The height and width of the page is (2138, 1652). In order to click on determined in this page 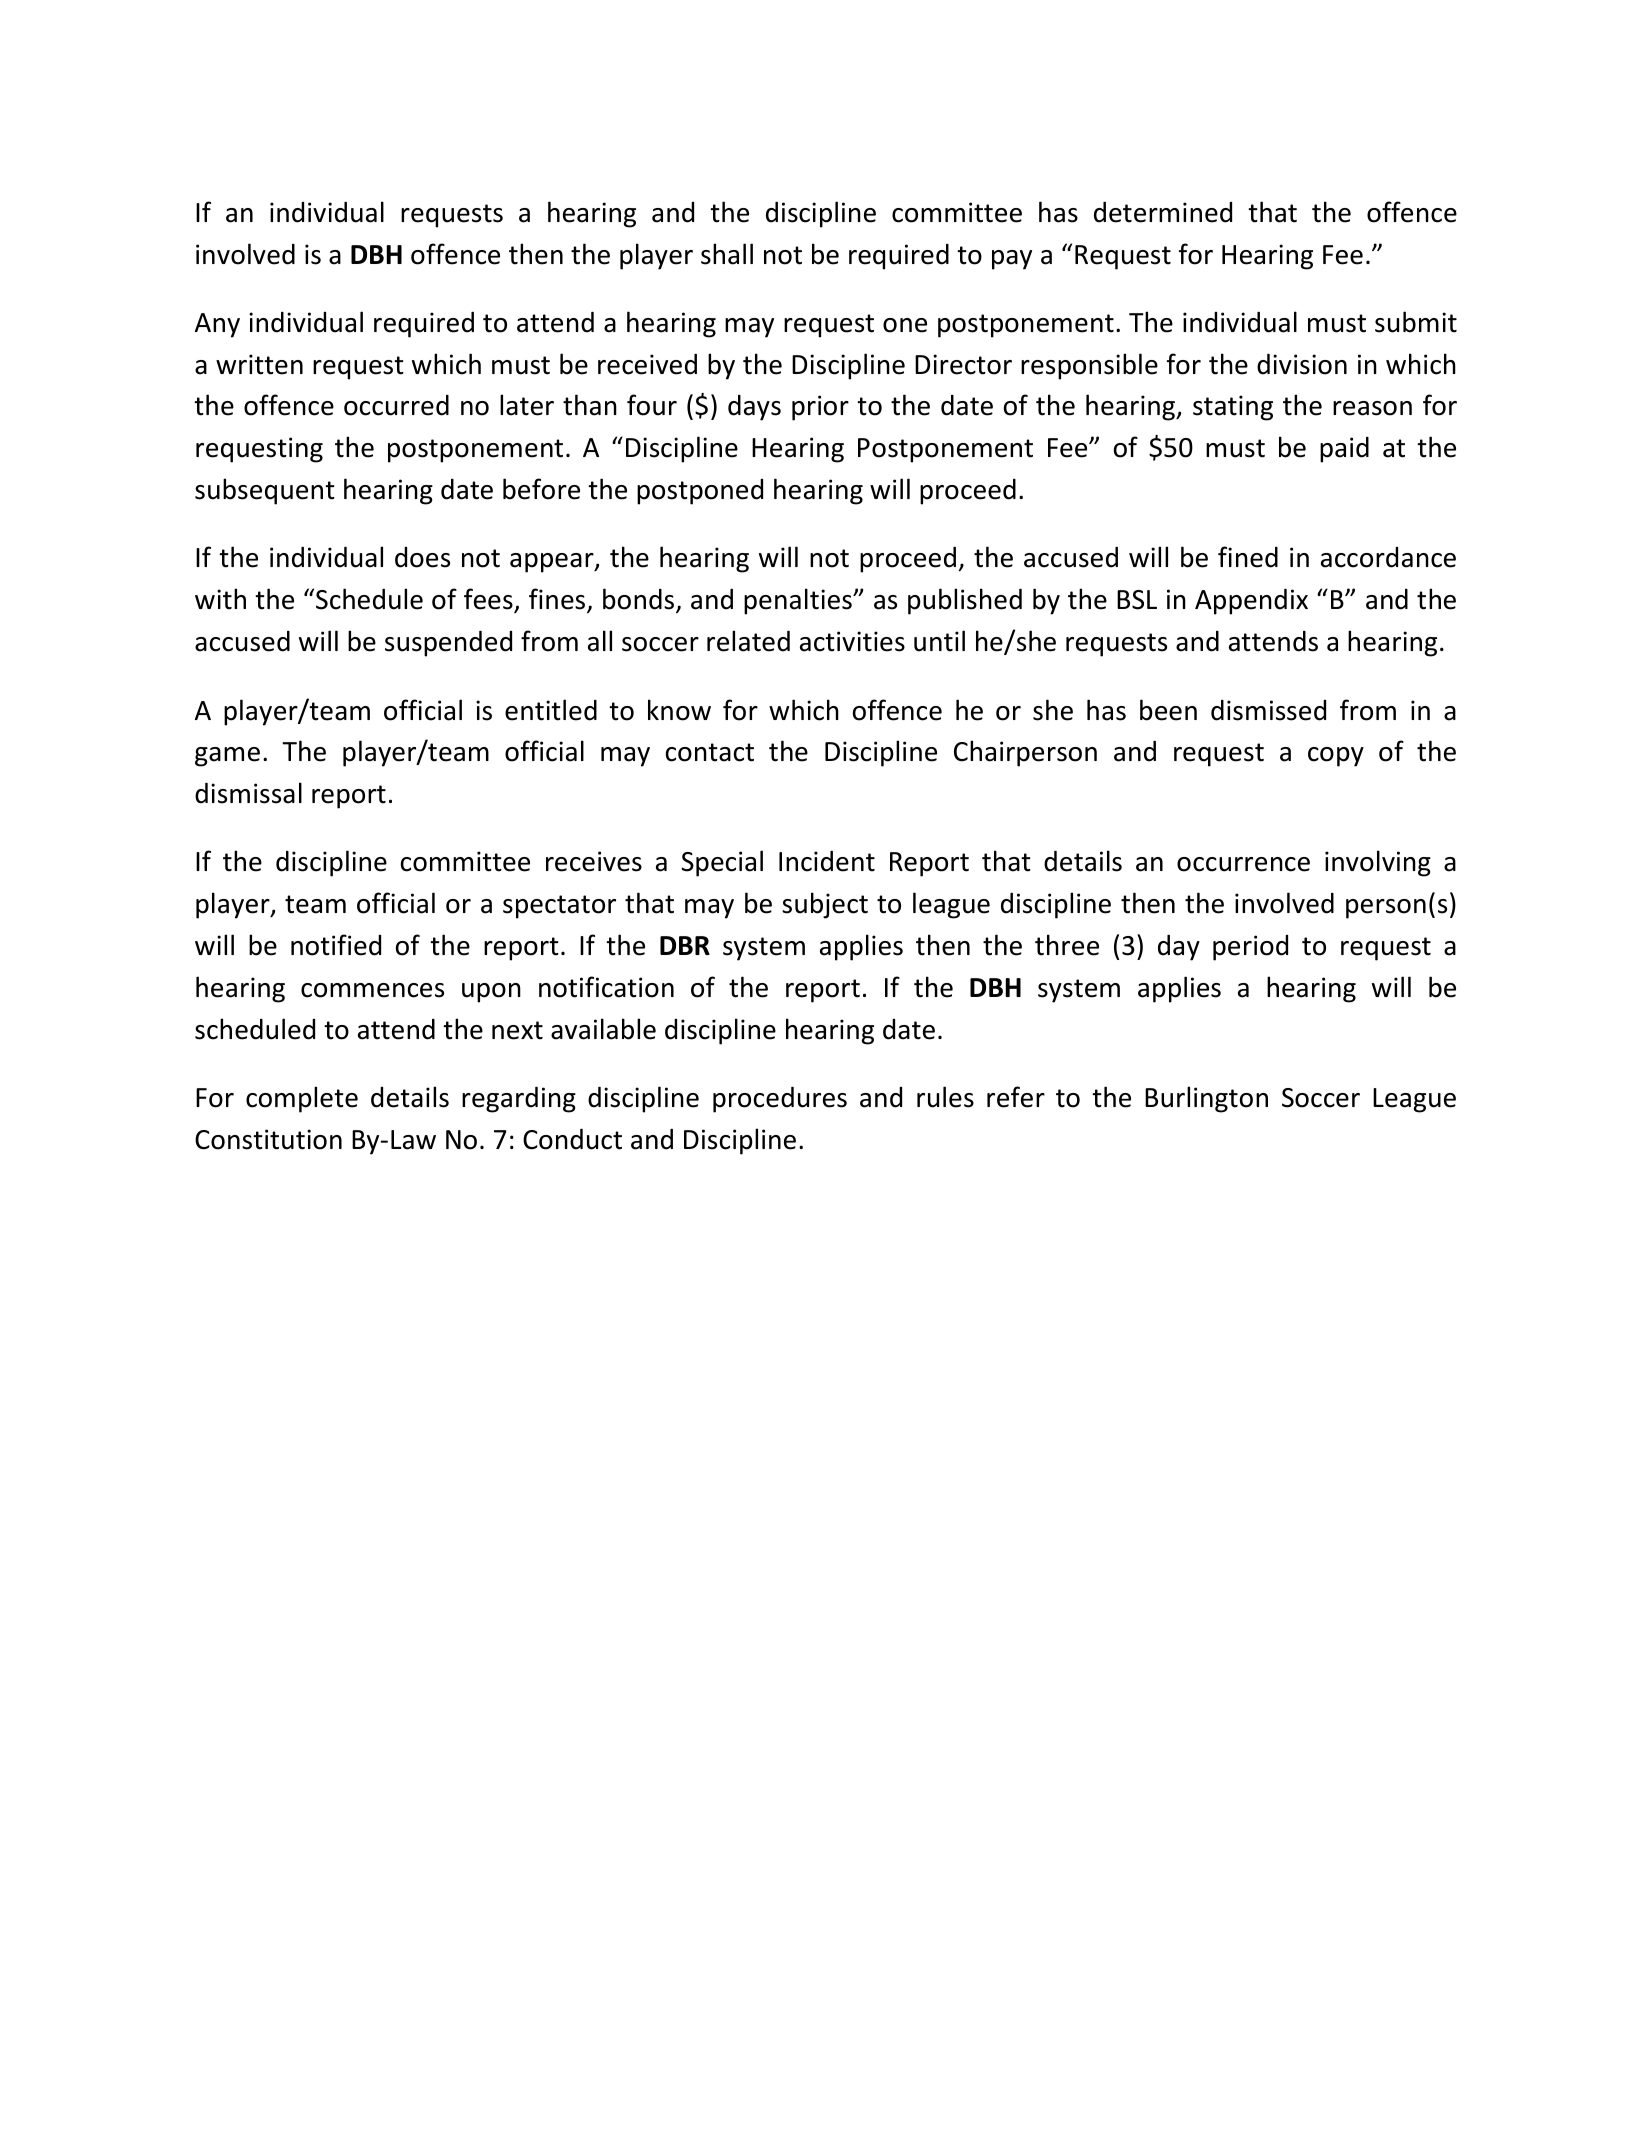, I will do `click(1163, 212)`.
